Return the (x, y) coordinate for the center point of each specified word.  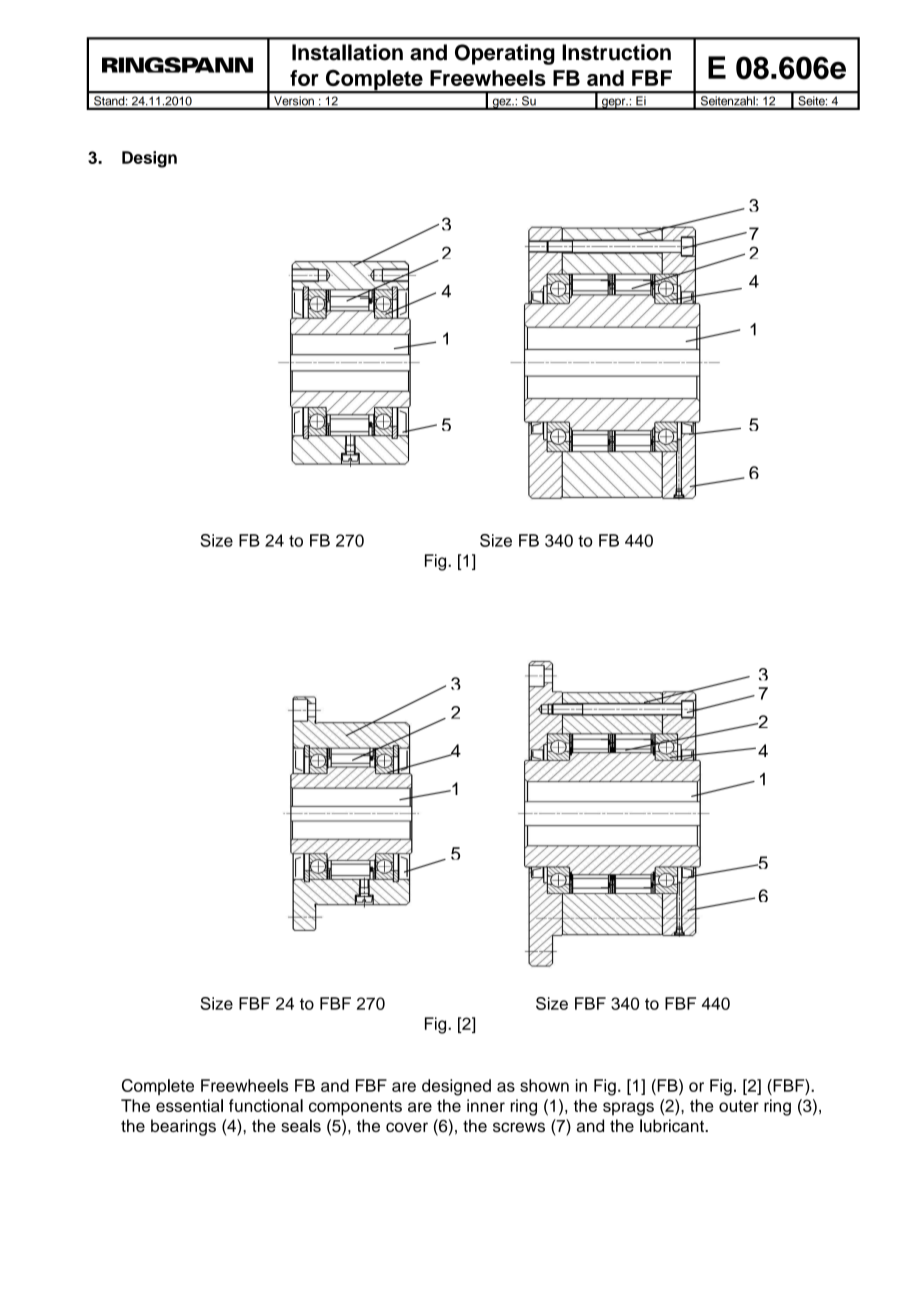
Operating (505, 54)
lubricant (673, 1125)
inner (486, 1105)
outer (739, 1106)
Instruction (616, 52)
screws (519, 1127)
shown (544, 1085)
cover (407, 1127)
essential (189, 1105)
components (355, 1108)
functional (266, 1105)
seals (301, 1125)
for (304, 78)
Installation (347, 52)
